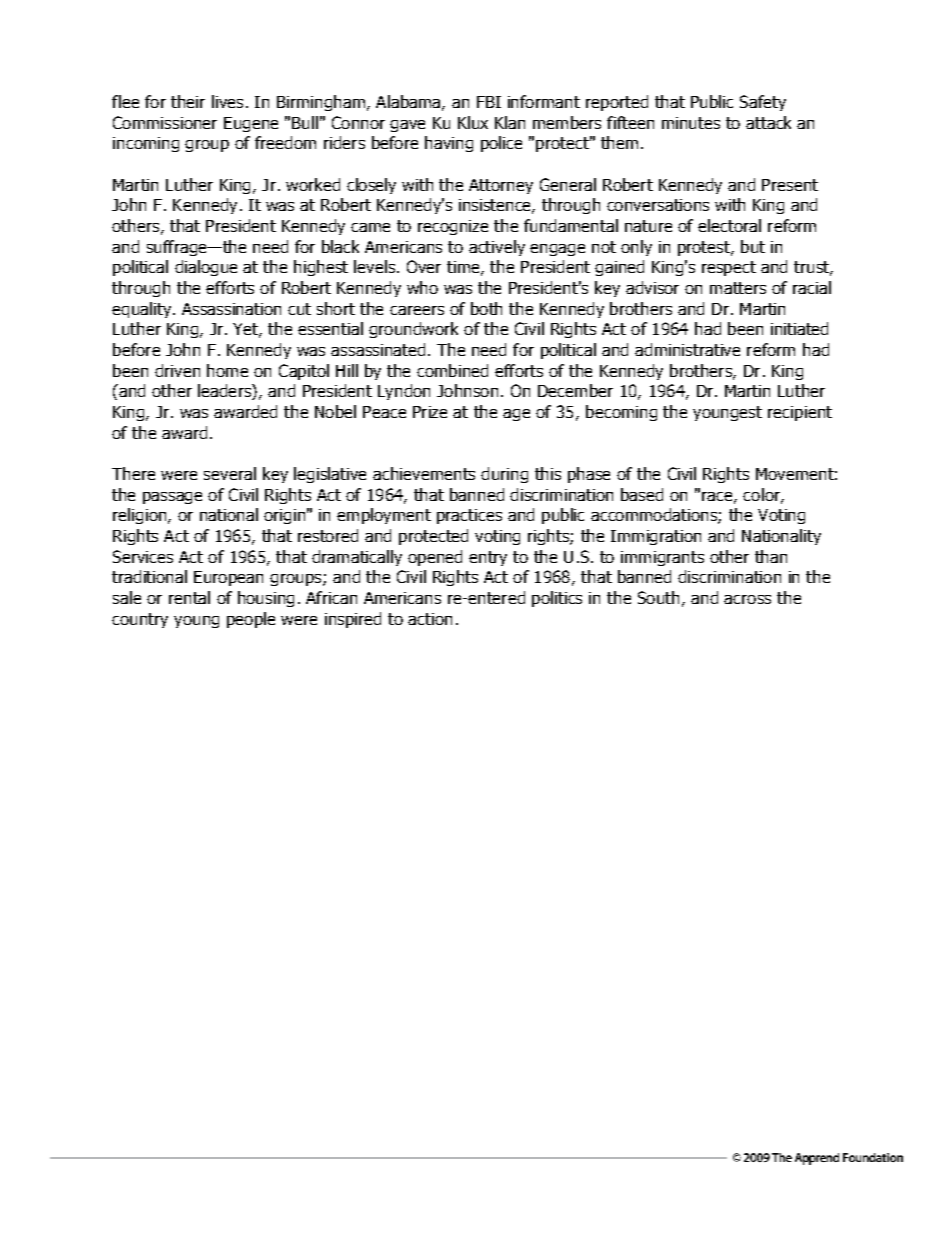 The width and height of the screenshot is (952, 1233). What do you see at coordinates (189, 597) in the screenshot?
I see `rental` at bounding box center [189, 597].
